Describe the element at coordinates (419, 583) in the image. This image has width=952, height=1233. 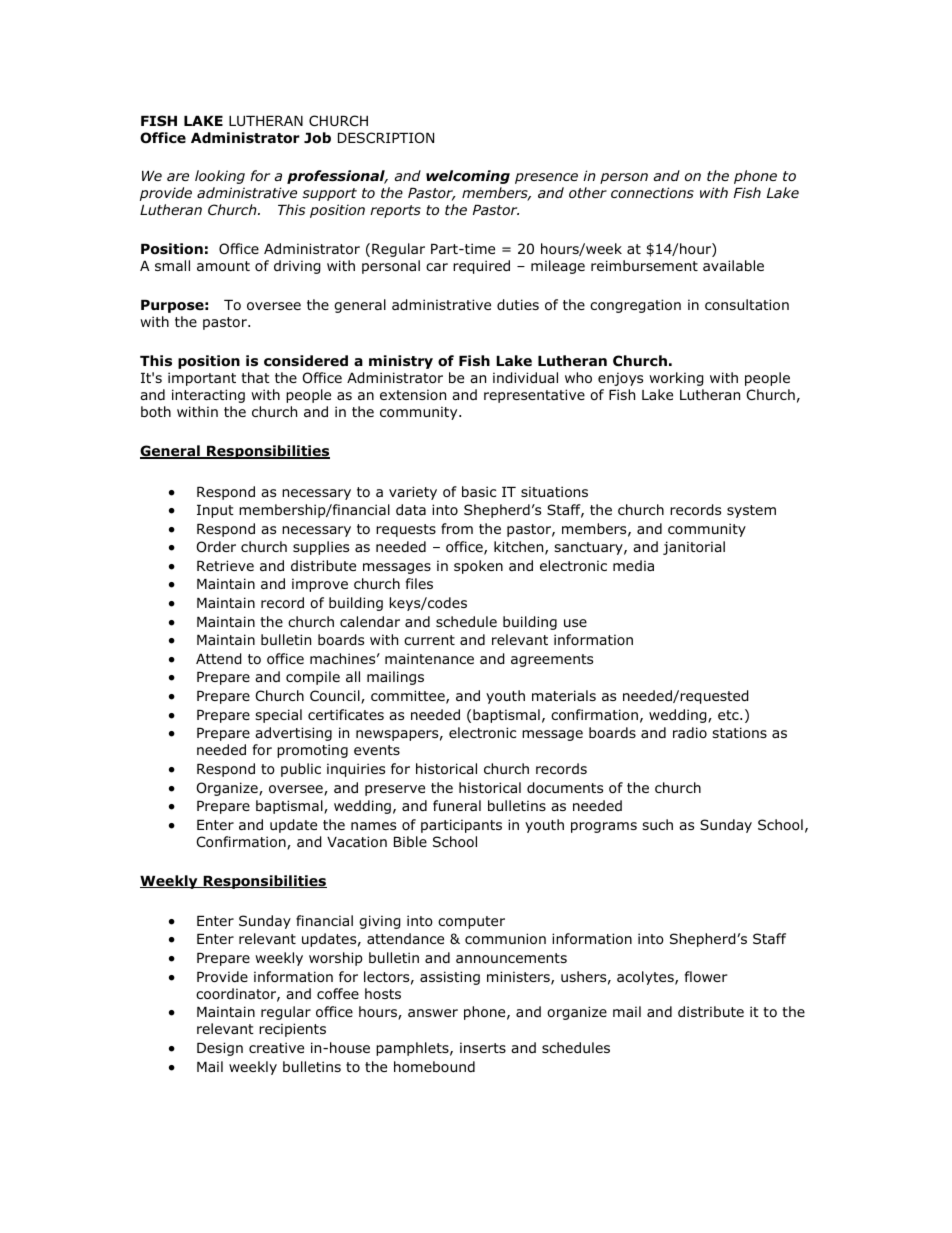
I see `files` at that location.
